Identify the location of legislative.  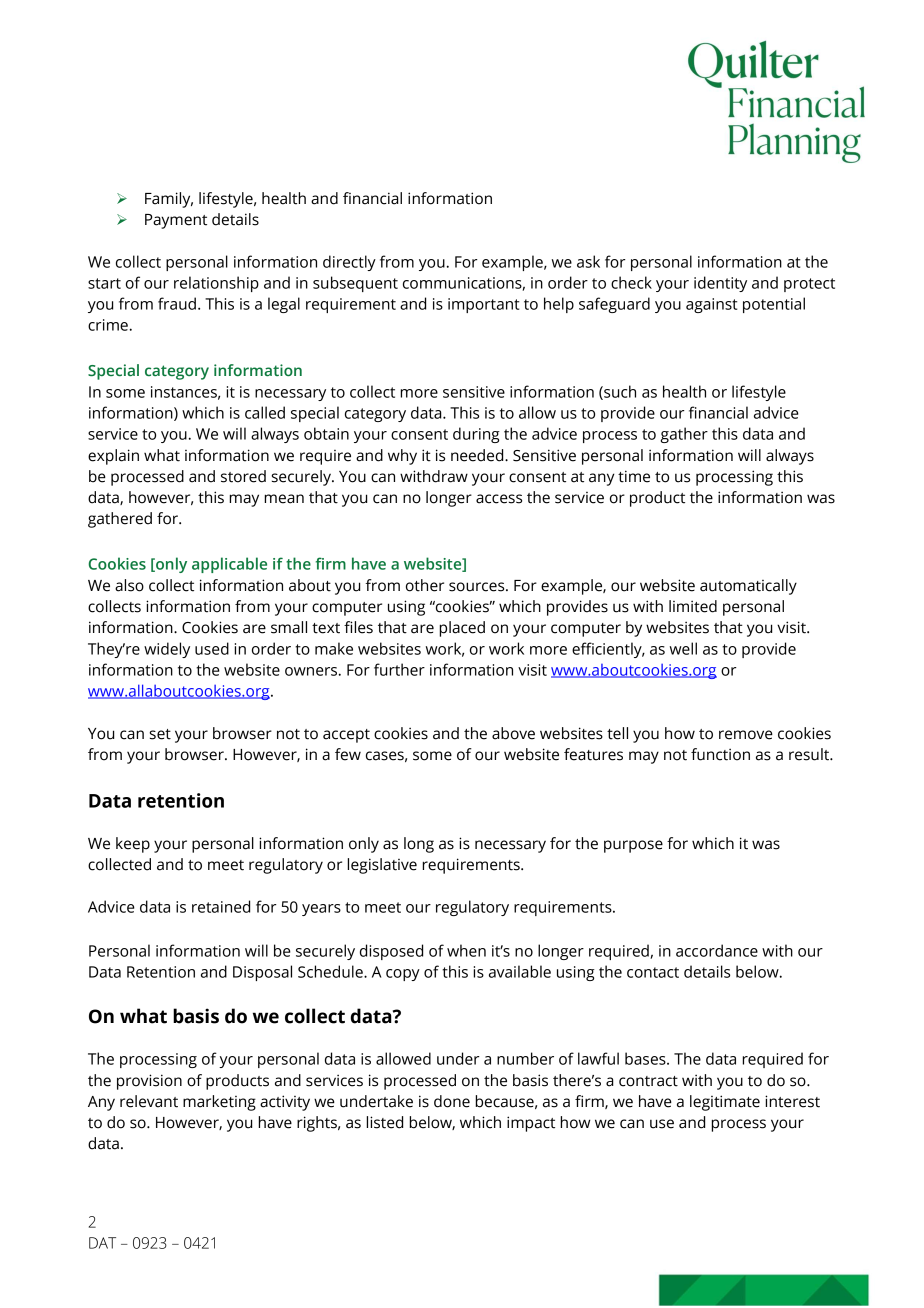
(382, 866).
